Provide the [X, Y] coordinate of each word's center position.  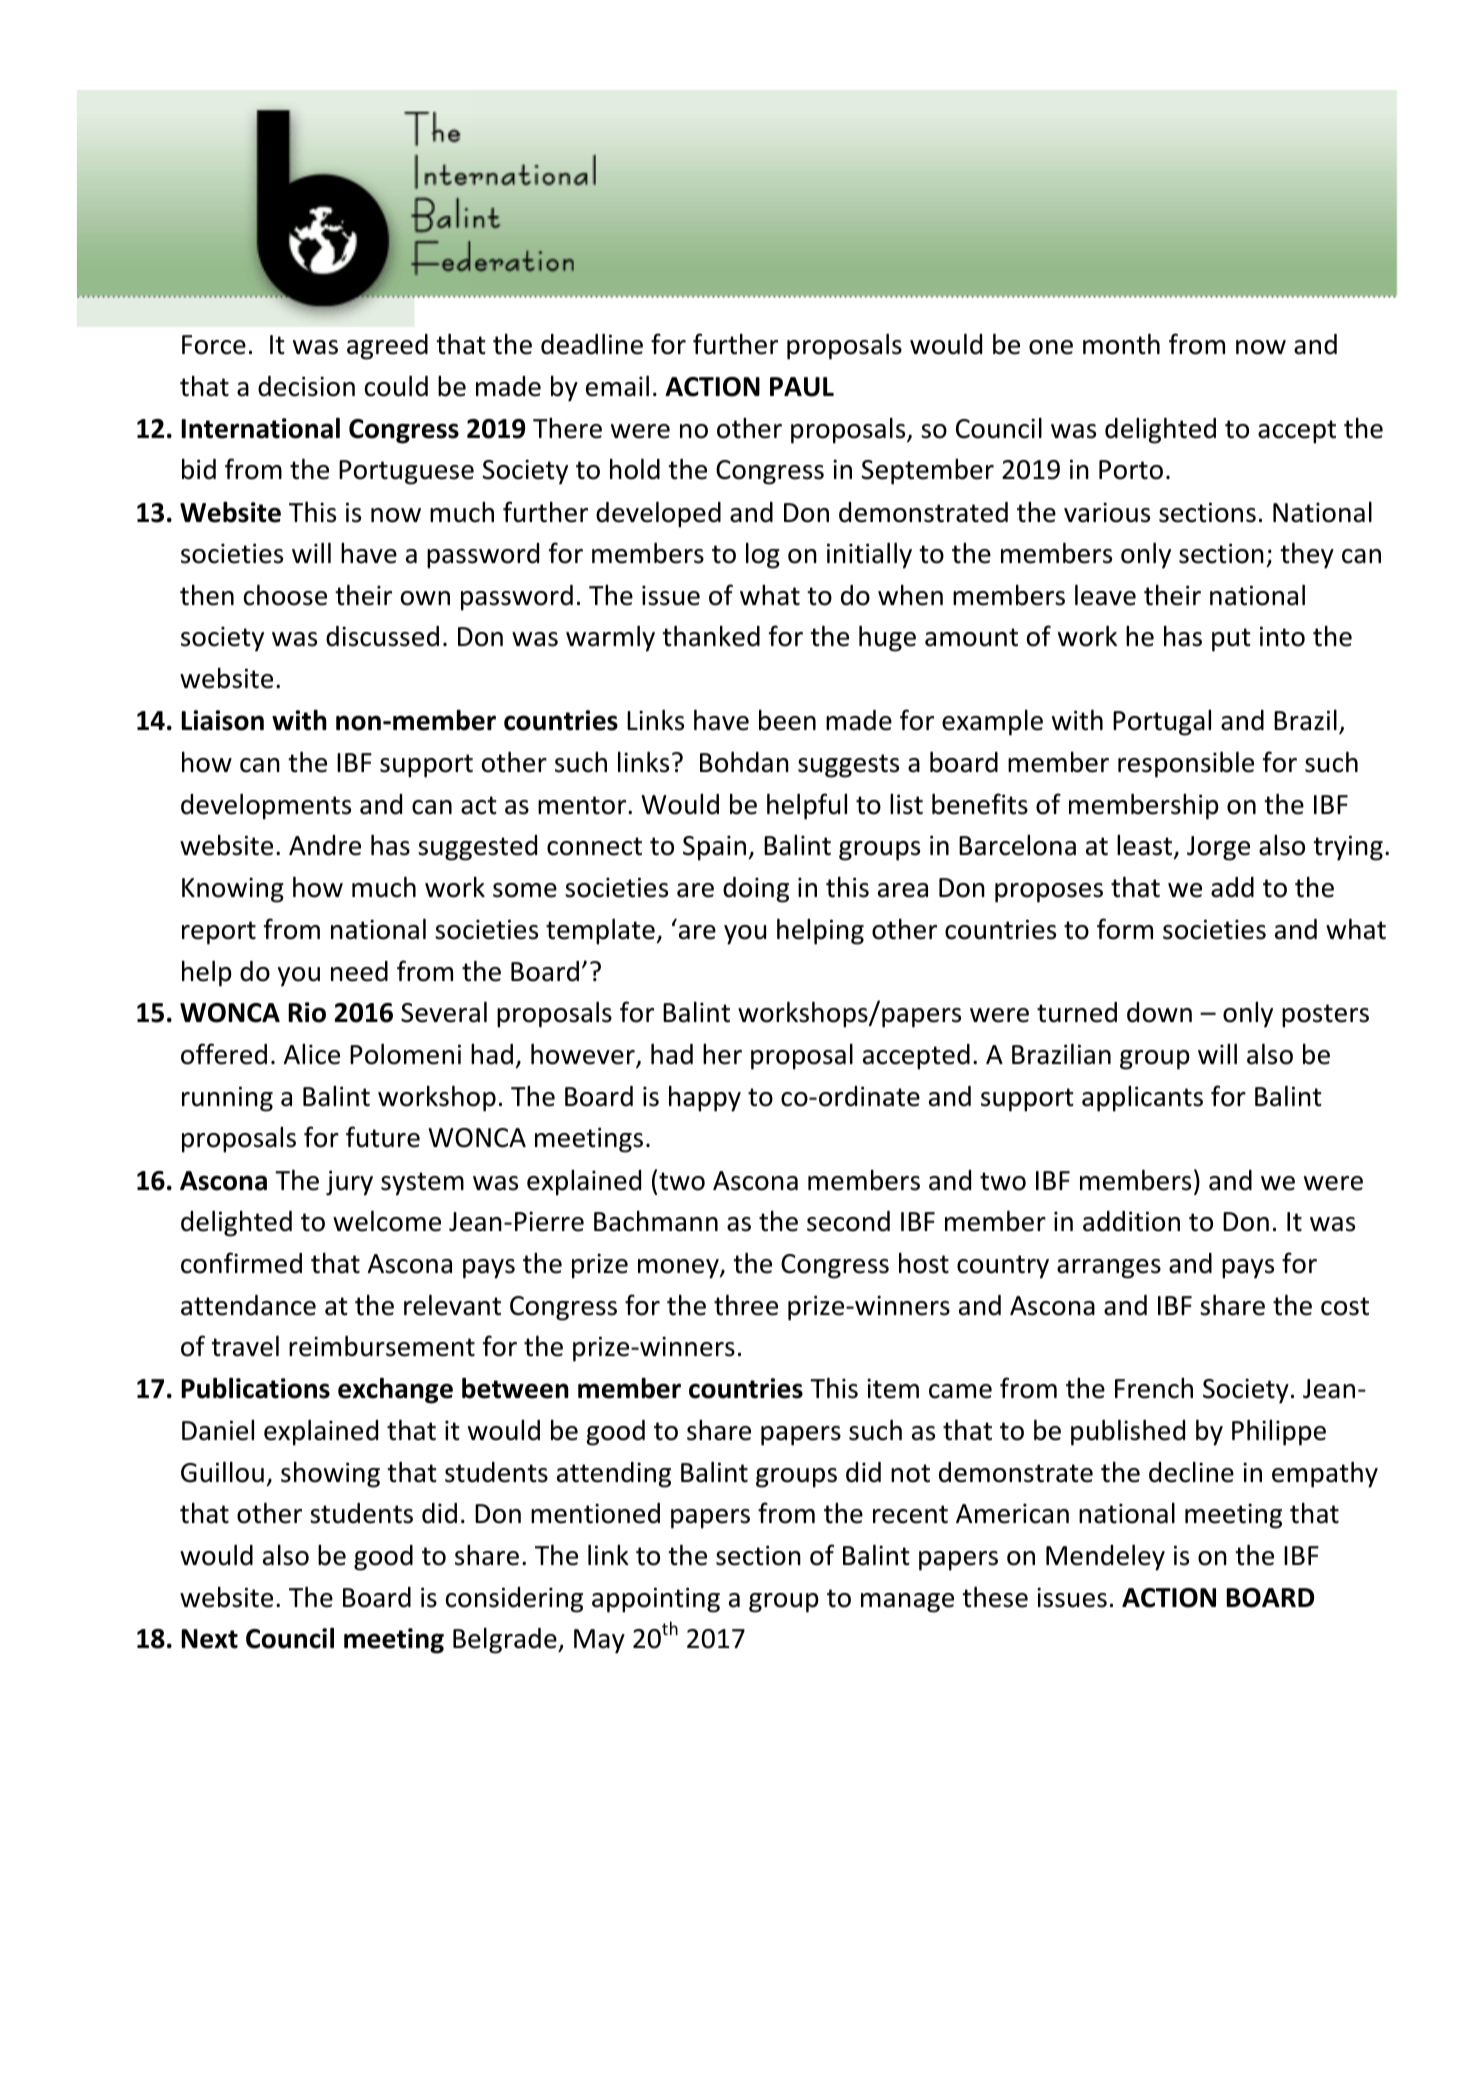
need [359, 971]
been [787, 720]
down [1159, 1012]
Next [209, 1639]
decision [306, 386]
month [1121, 344]
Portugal [1162, 722]
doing [756, 890]
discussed [382, 636]
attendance [248, 1305]
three [746, 1305]
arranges [1109, 1269]
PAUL [802, 387]
